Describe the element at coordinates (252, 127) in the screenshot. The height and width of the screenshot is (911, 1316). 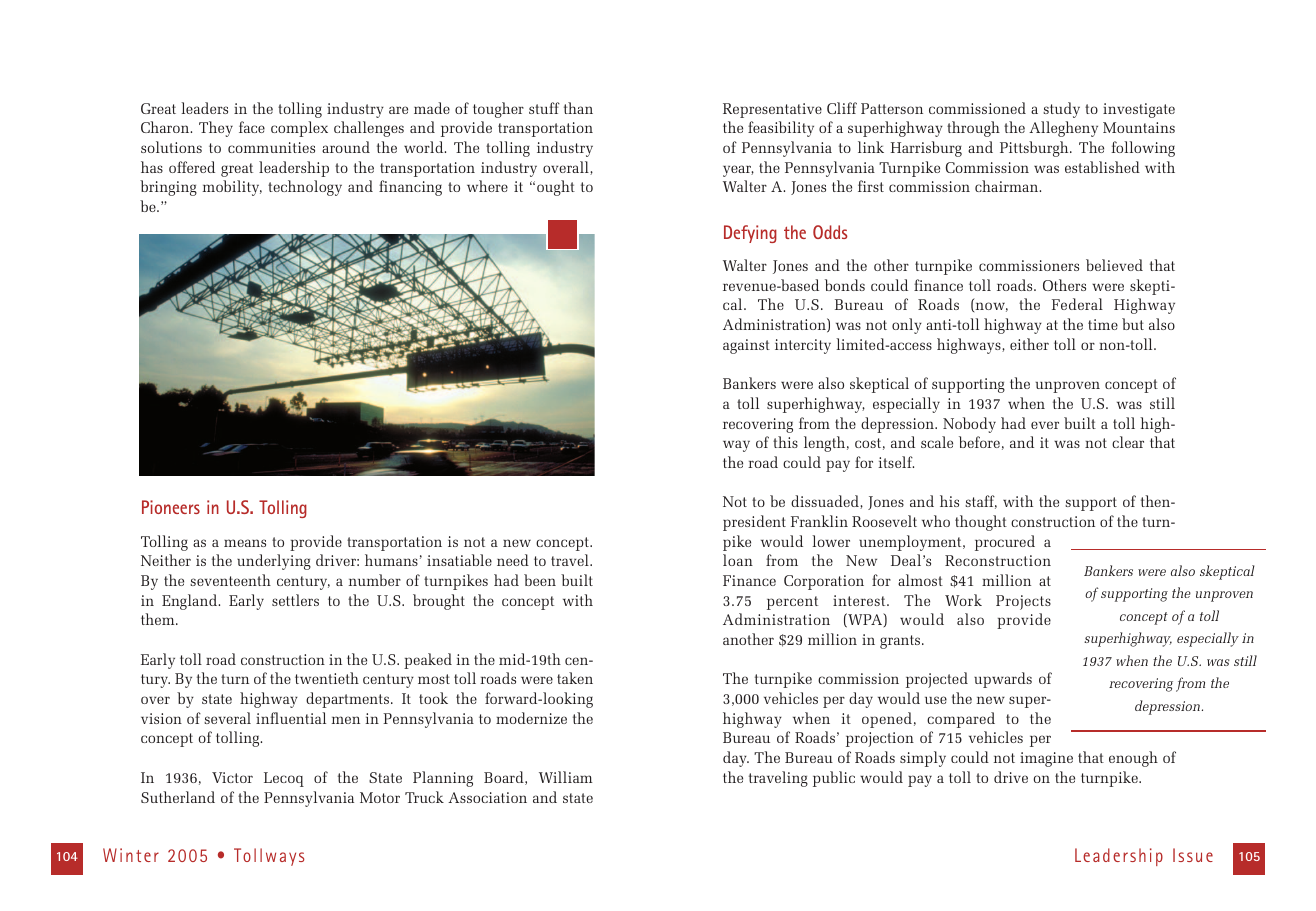
I see `face` at that location.
